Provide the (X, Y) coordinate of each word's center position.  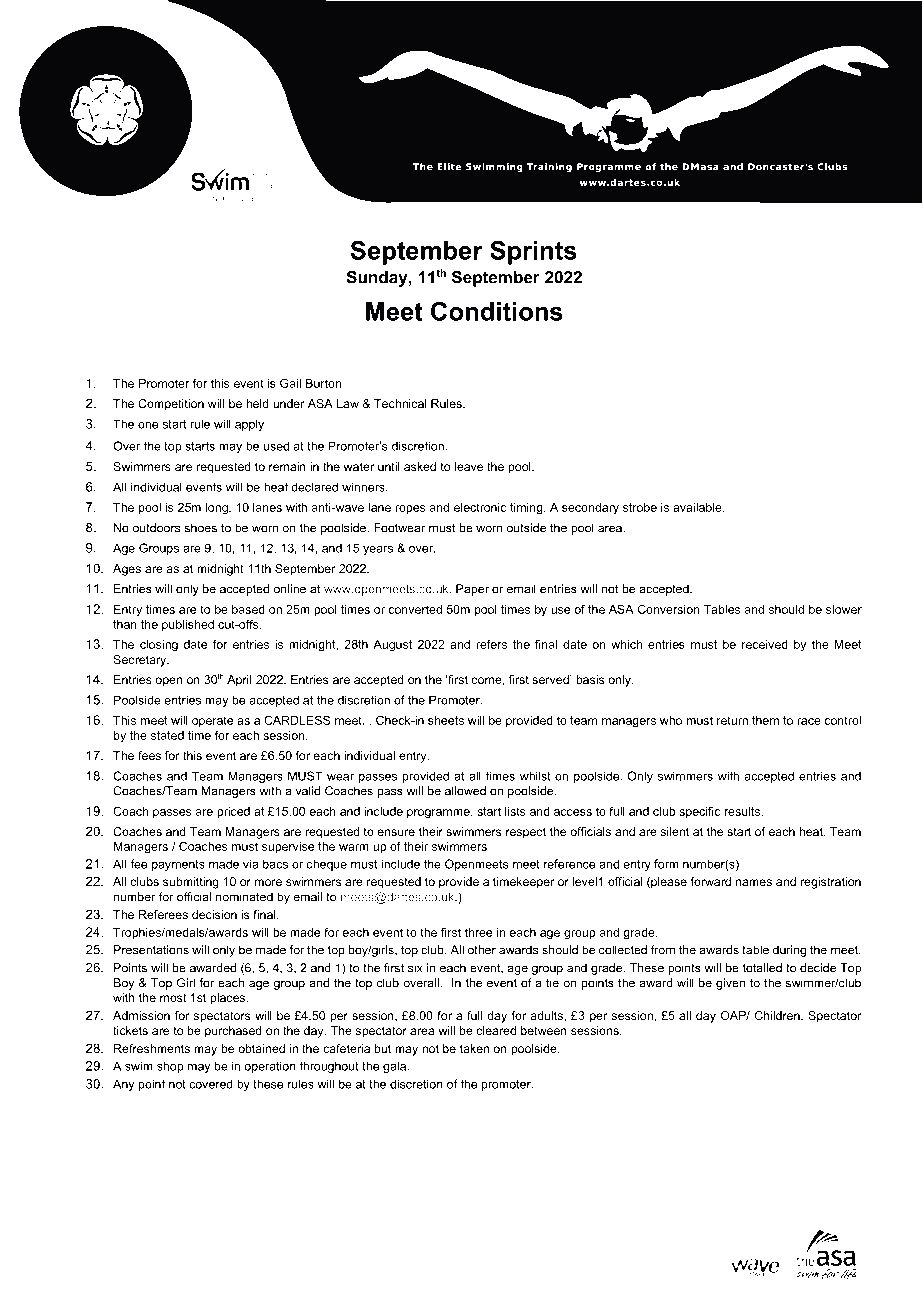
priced (233, 812)
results (743, 811)
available (698, 507)
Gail (290, 383)
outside (526, 528)
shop (170, 1067)
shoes (201, 528)
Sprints (533, 252)
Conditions (497, 311)
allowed (465, 791)
